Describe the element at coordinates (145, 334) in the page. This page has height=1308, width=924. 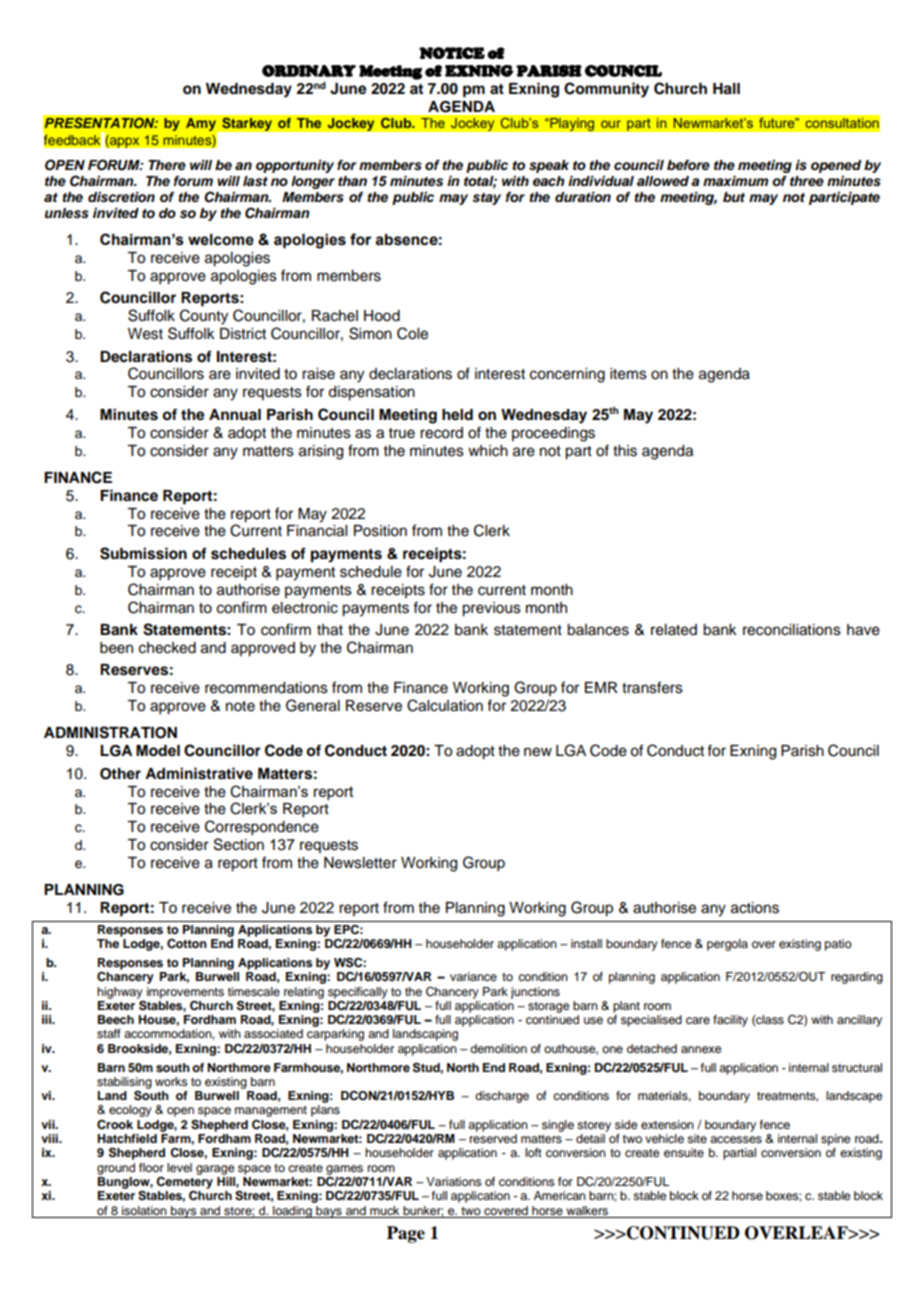
I see `West` at that location.
